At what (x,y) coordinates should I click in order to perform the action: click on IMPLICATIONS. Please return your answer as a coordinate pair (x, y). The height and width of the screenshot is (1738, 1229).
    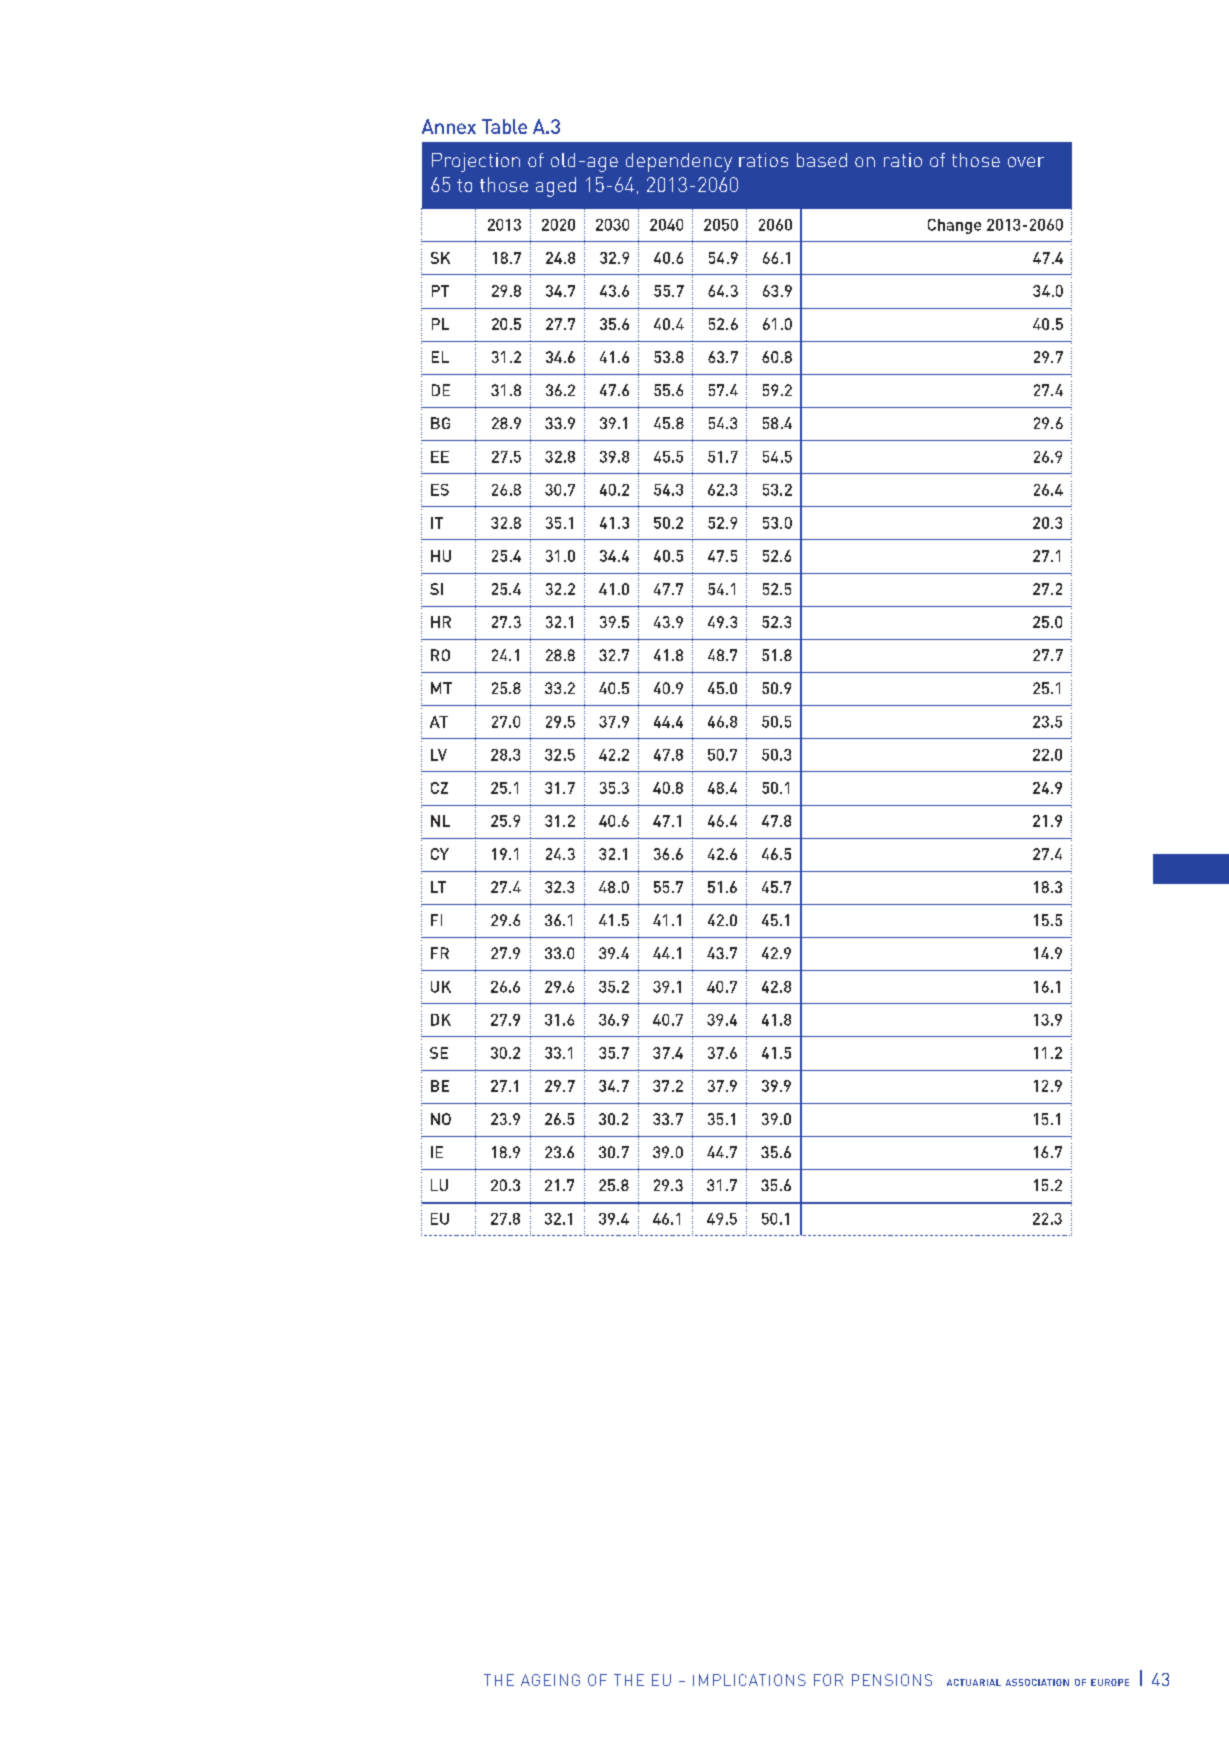
    Looking at the image, I should click on (749, 1680).
